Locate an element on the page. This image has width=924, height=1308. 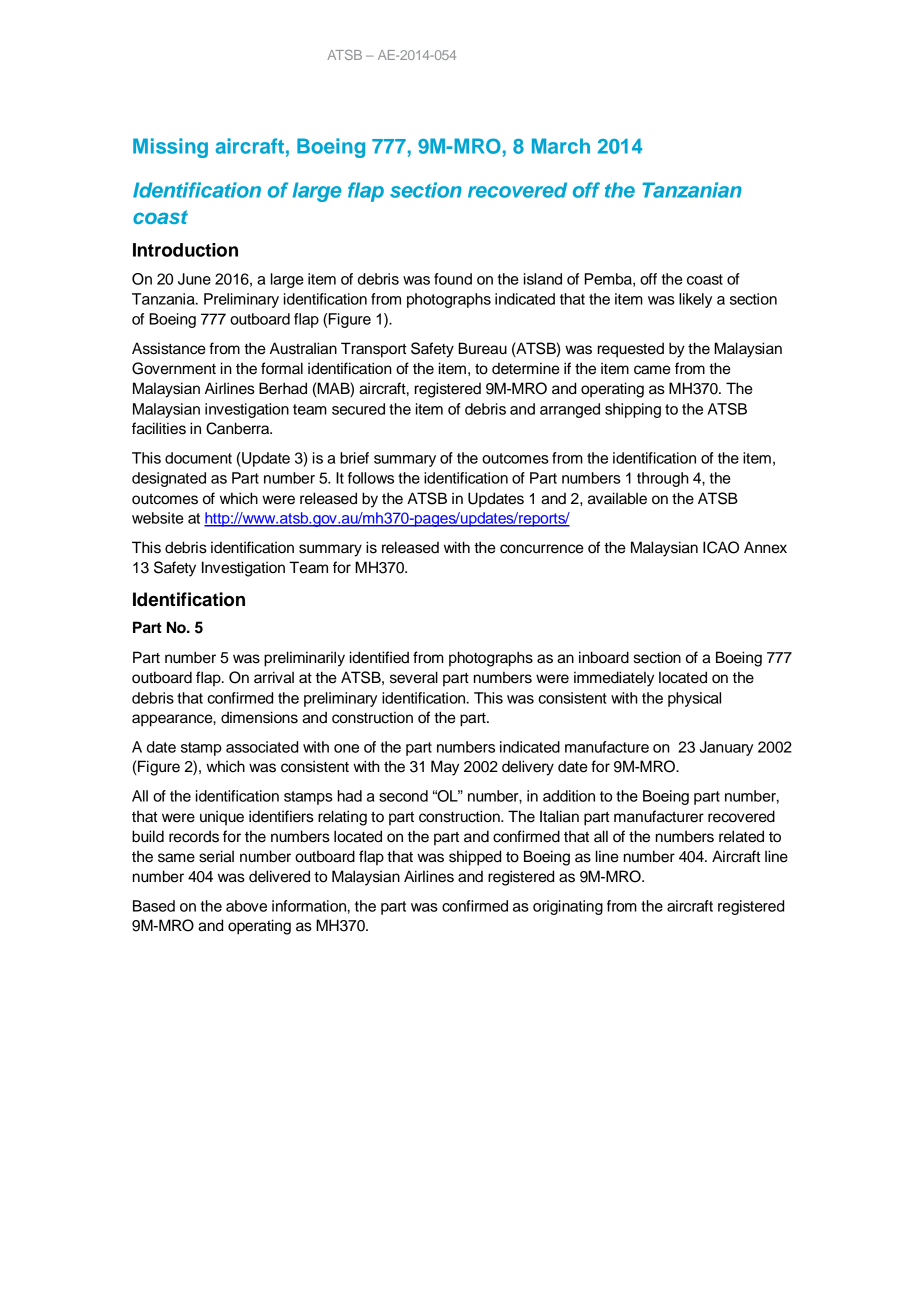
March is located at coordinates (561, 146).
